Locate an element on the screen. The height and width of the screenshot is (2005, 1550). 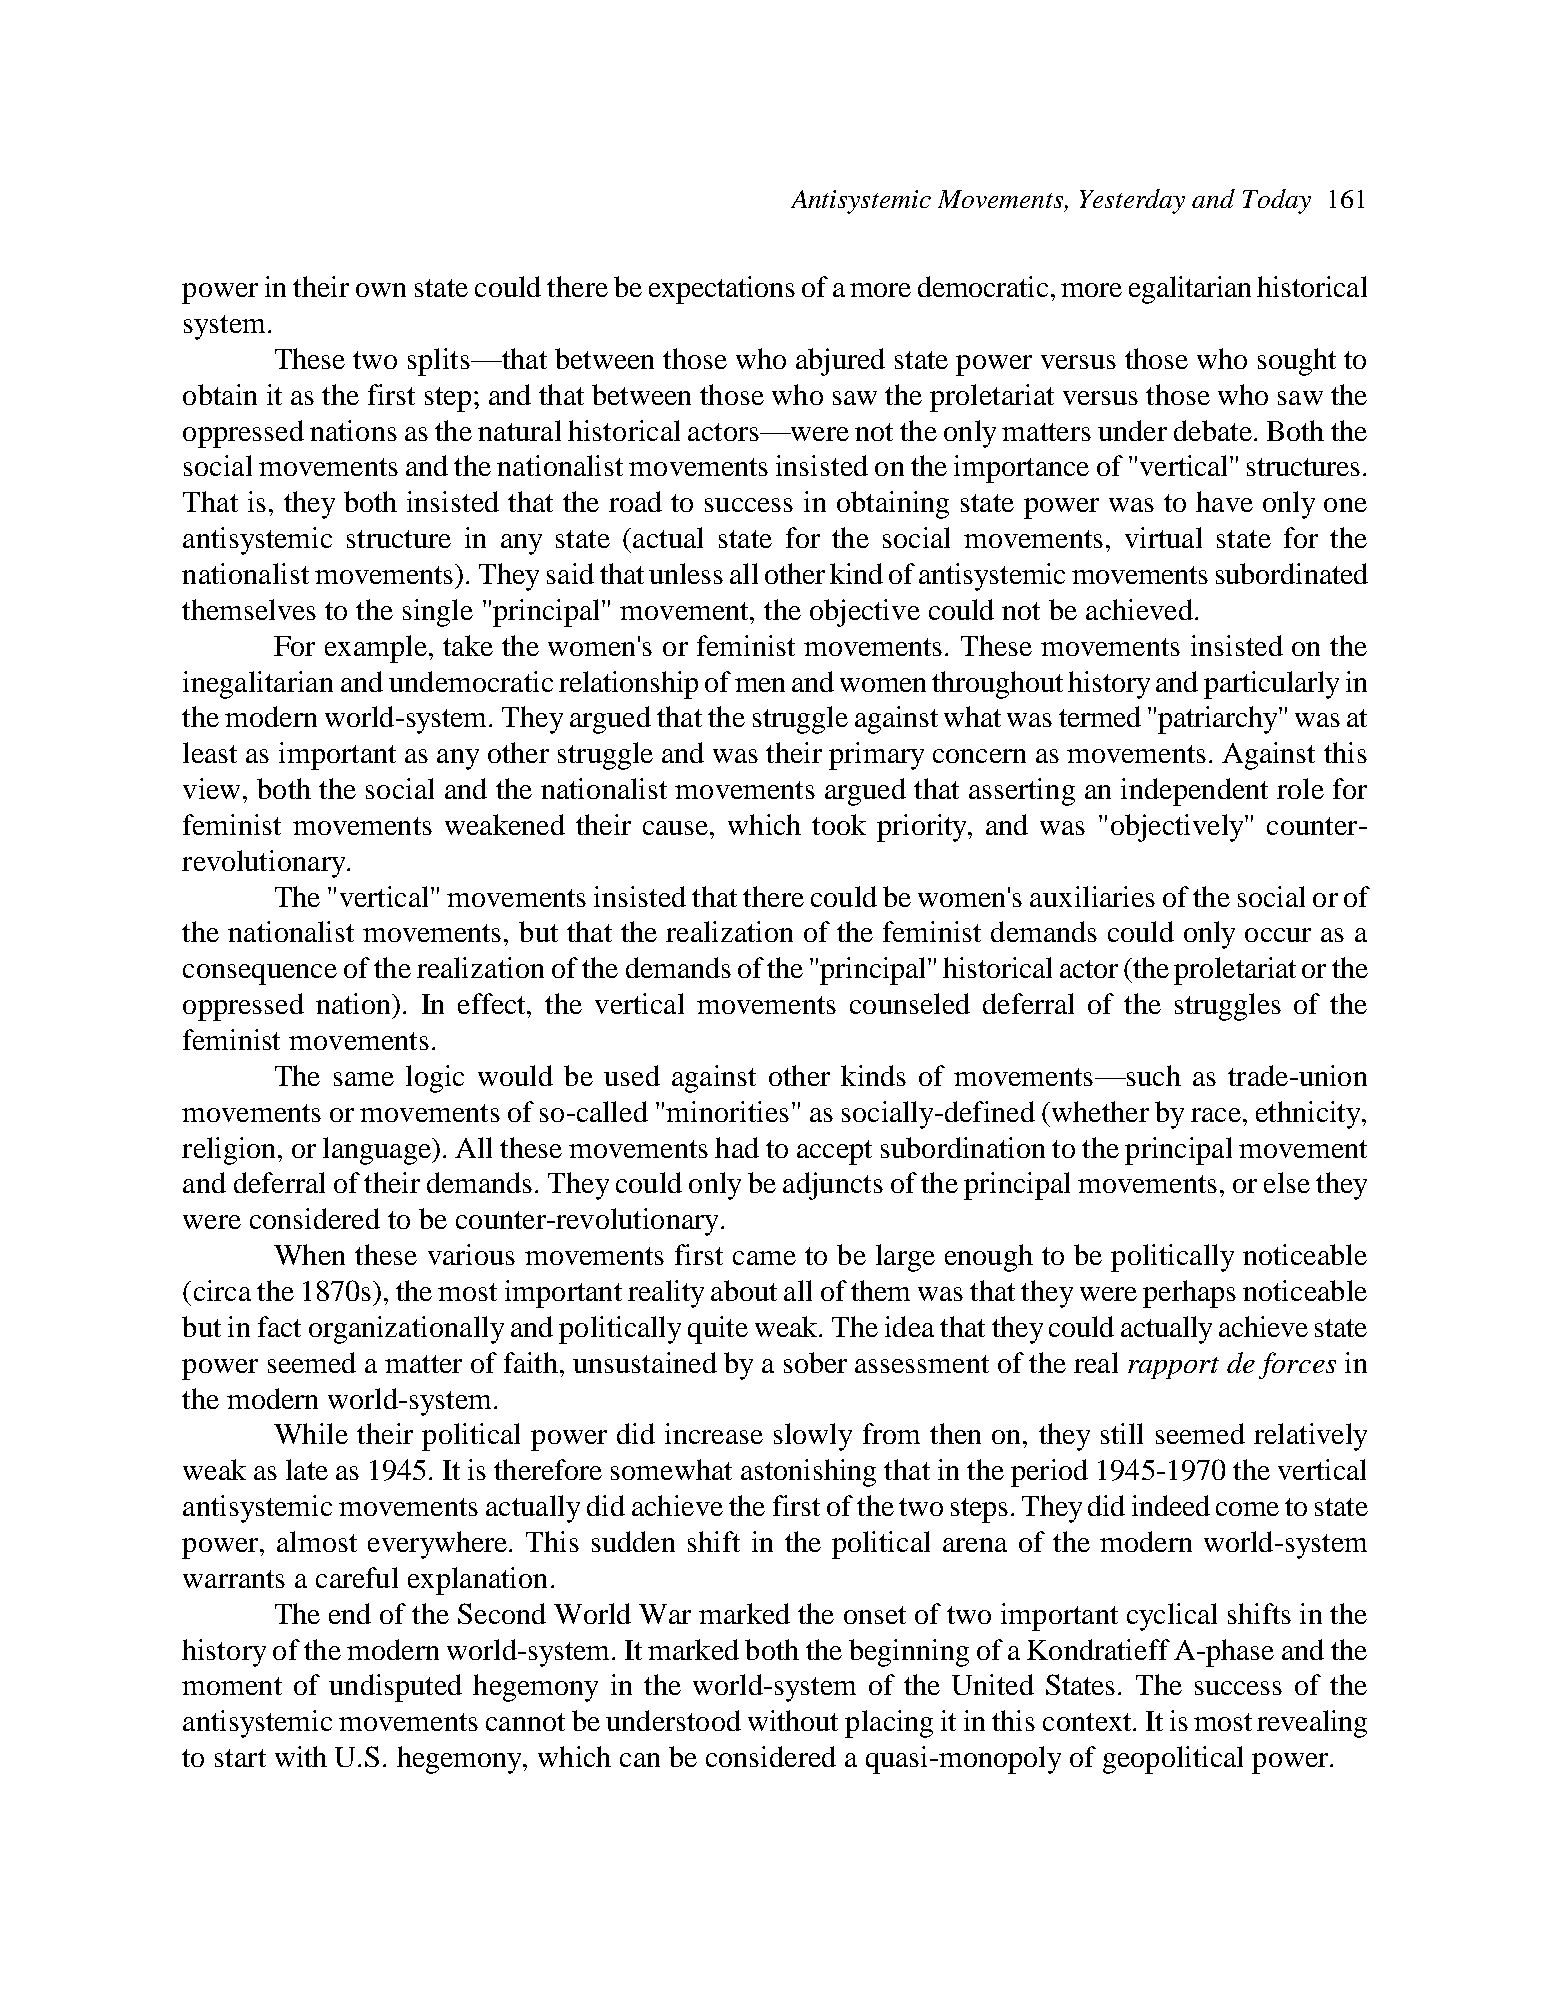
occur is located at coordinates (1278, 935).
